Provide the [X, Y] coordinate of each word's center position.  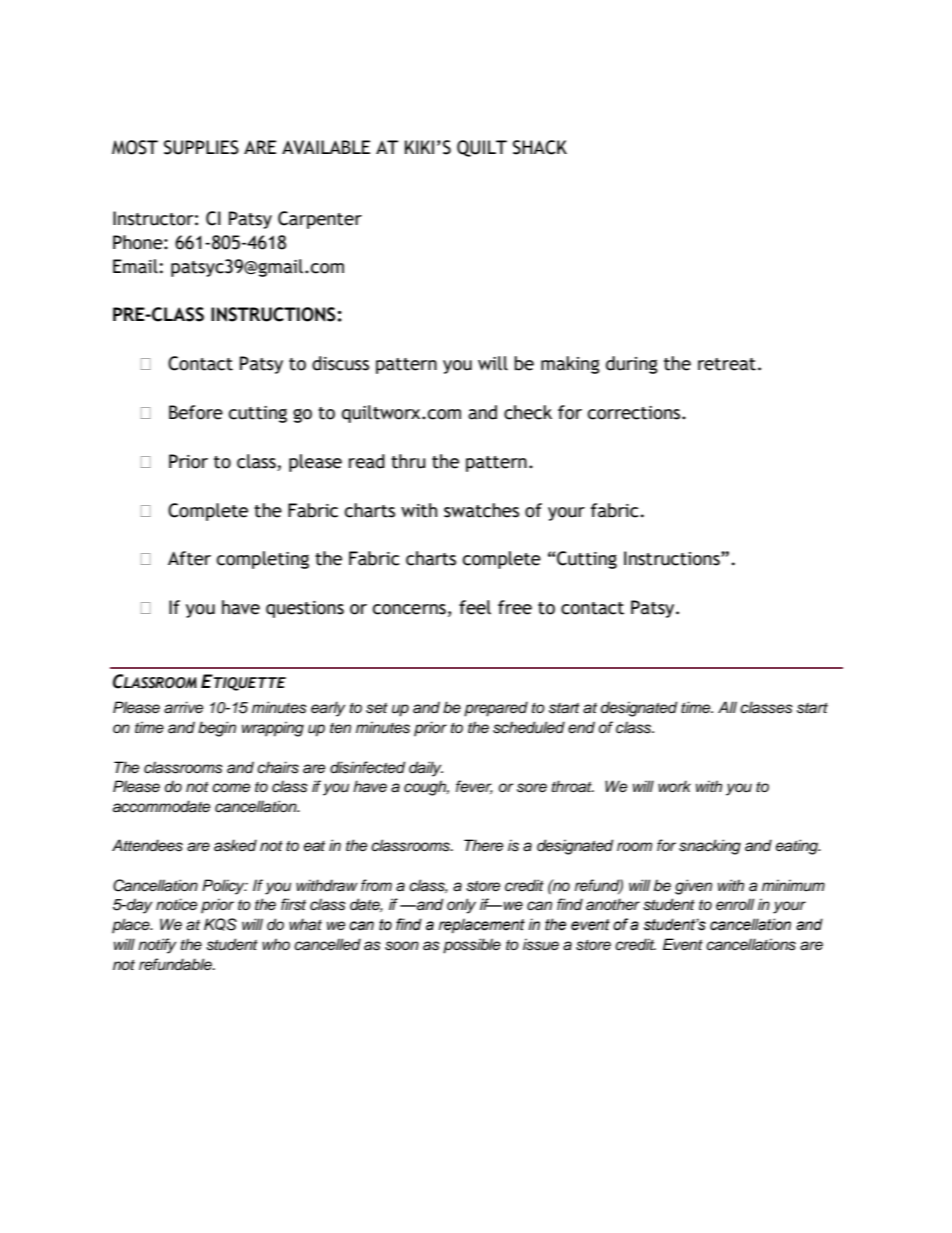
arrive [183, 707]
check [528, 412]
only [461, 906]
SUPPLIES [201, 147]
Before [196, 412]
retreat [727, 364]
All [727, 707]
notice [176, 904]
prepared [496, 709]
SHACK [540, 147]
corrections [635, 413]
